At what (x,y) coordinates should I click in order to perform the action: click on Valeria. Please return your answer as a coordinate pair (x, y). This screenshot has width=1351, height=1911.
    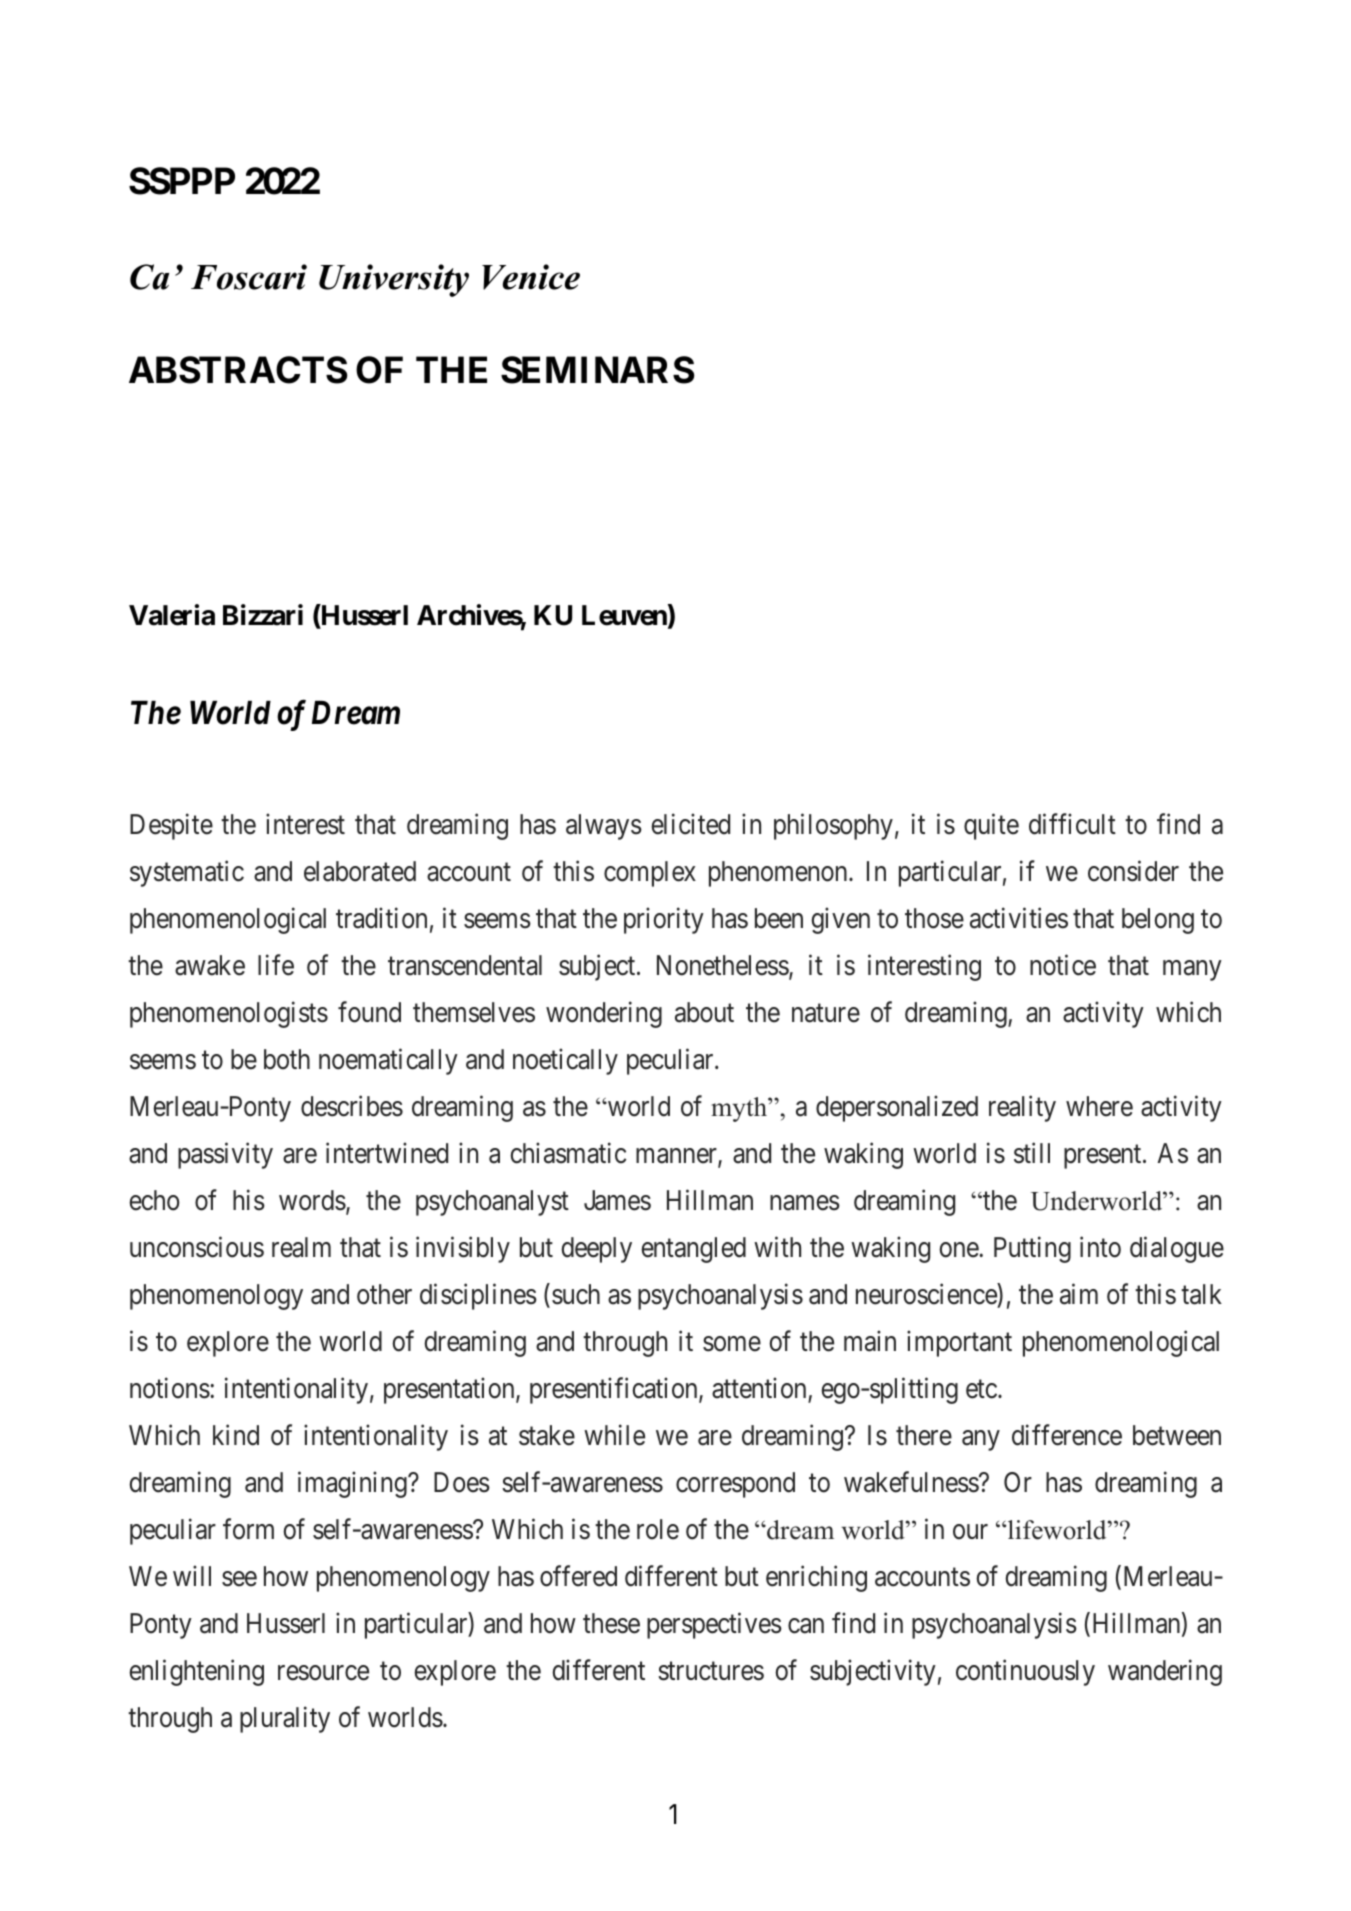
    Looking at the image, I should click on (172, 615).
